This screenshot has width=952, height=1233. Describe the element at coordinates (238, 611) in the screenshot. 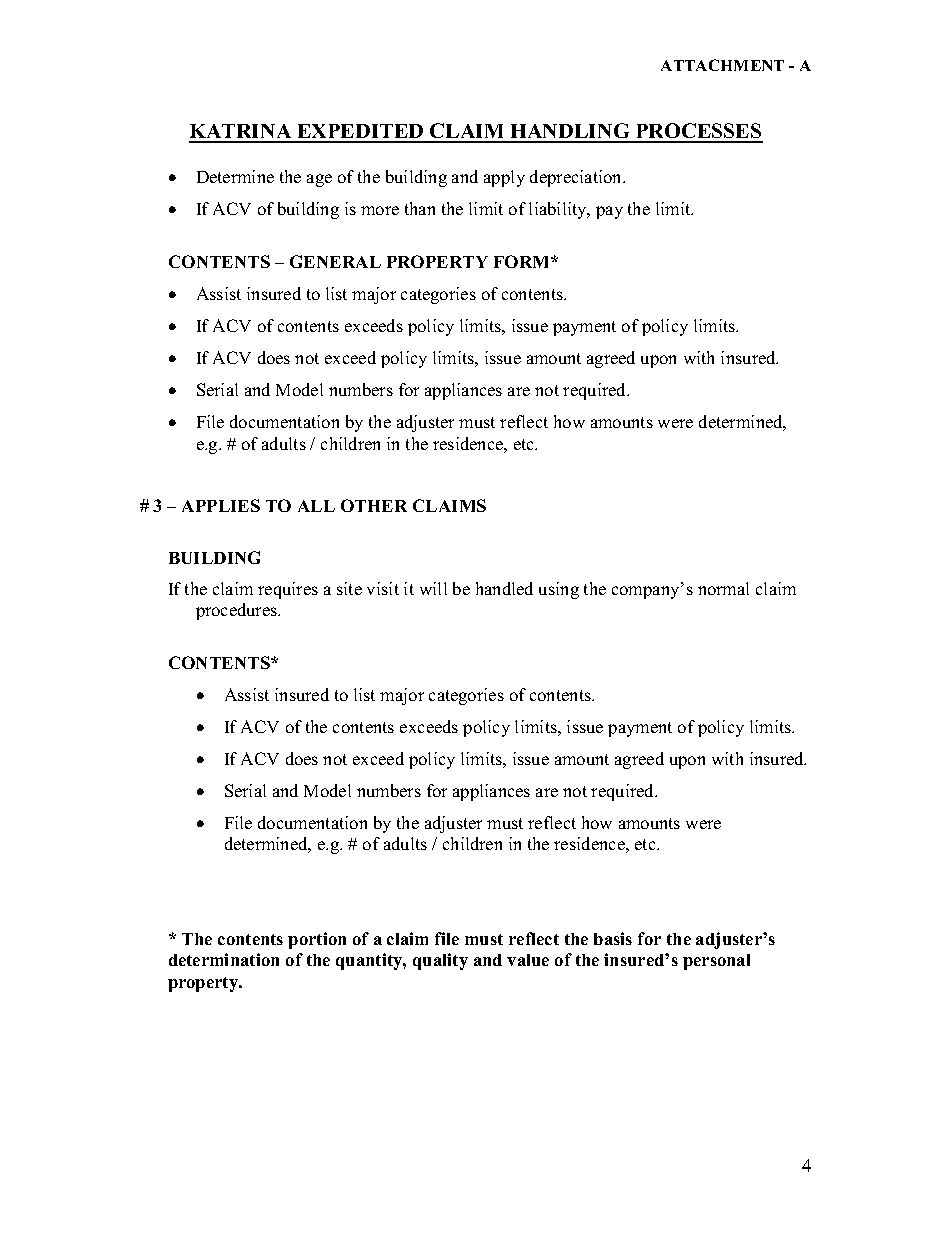

I see `procedures` at that location.
